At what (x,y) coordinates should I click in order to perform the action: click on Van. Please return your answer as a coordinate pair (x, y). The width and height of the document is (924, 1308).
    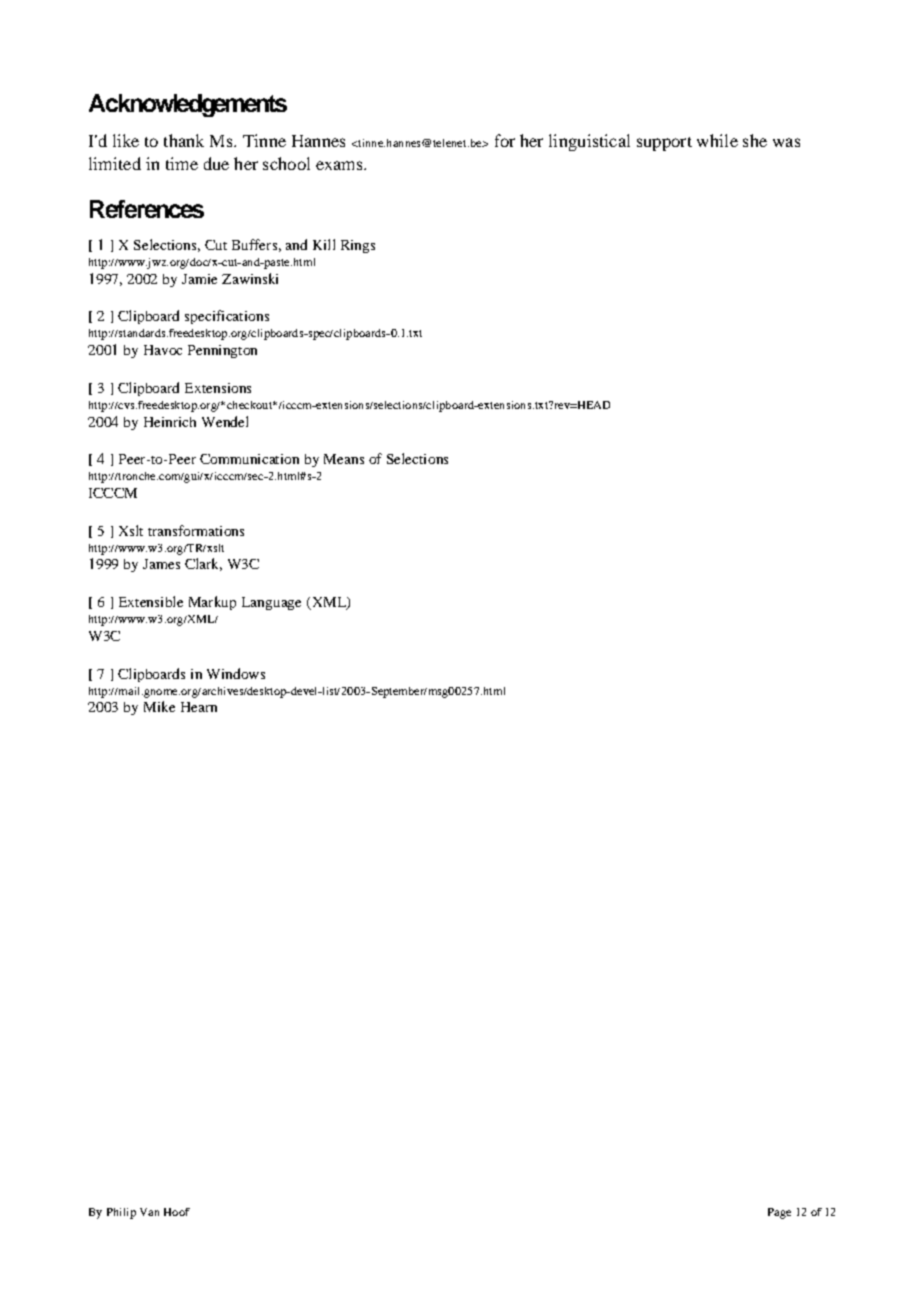
    Looking at the image, I should click on (149, 1212).
